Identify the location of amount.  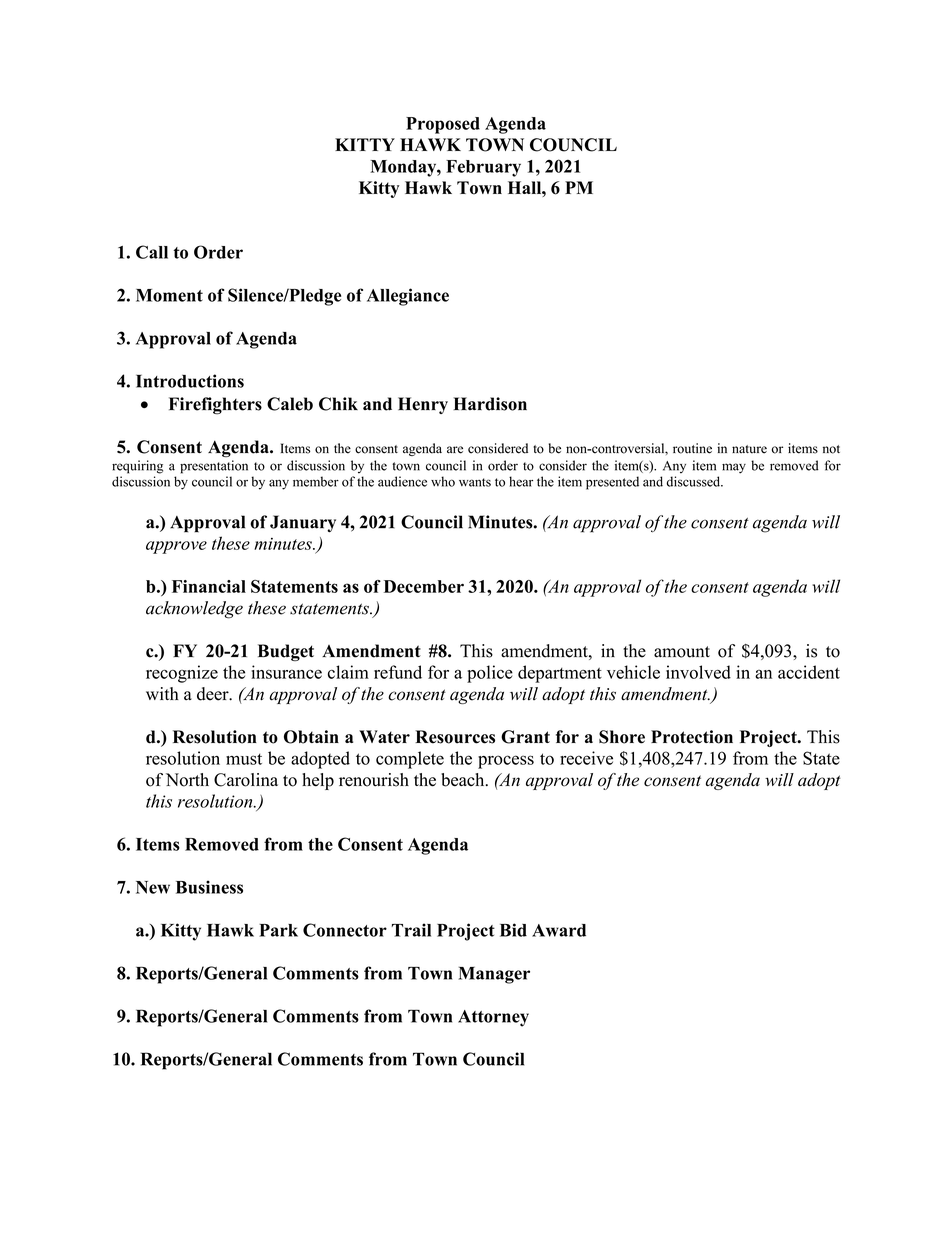
(682, 652).
